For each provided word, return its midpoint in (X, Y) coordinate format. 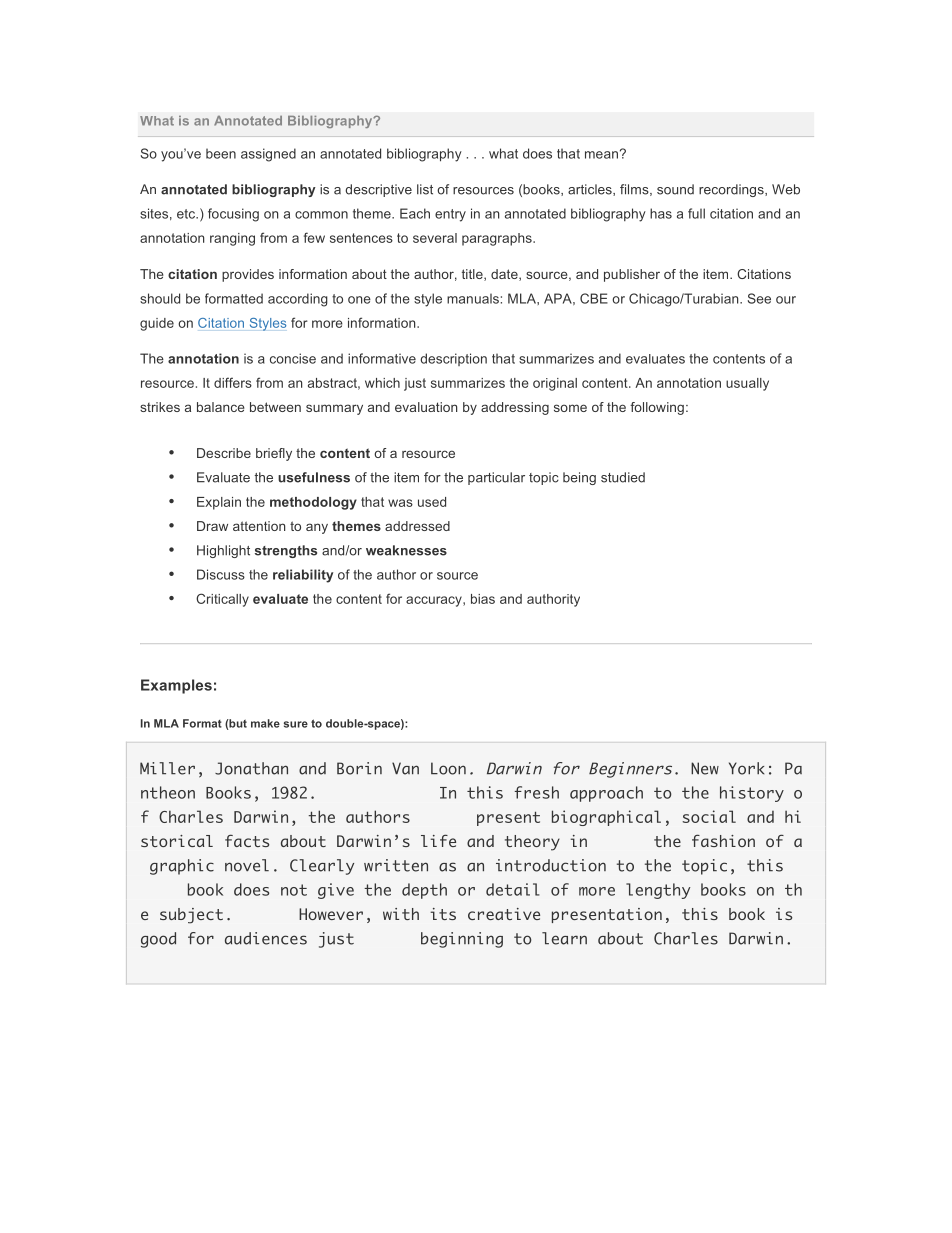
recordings (732, 190)
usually (747, 384)
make (265, 723)
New (705, 768)
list (425, 189)
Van (405, 768)
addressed (417, 526)
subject (191, 916)
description (453, 359)
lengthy (658, 891)
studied (623, 477)
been (221, 153)
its (443, 914)
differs (233, 382)
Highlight (223, 551)
